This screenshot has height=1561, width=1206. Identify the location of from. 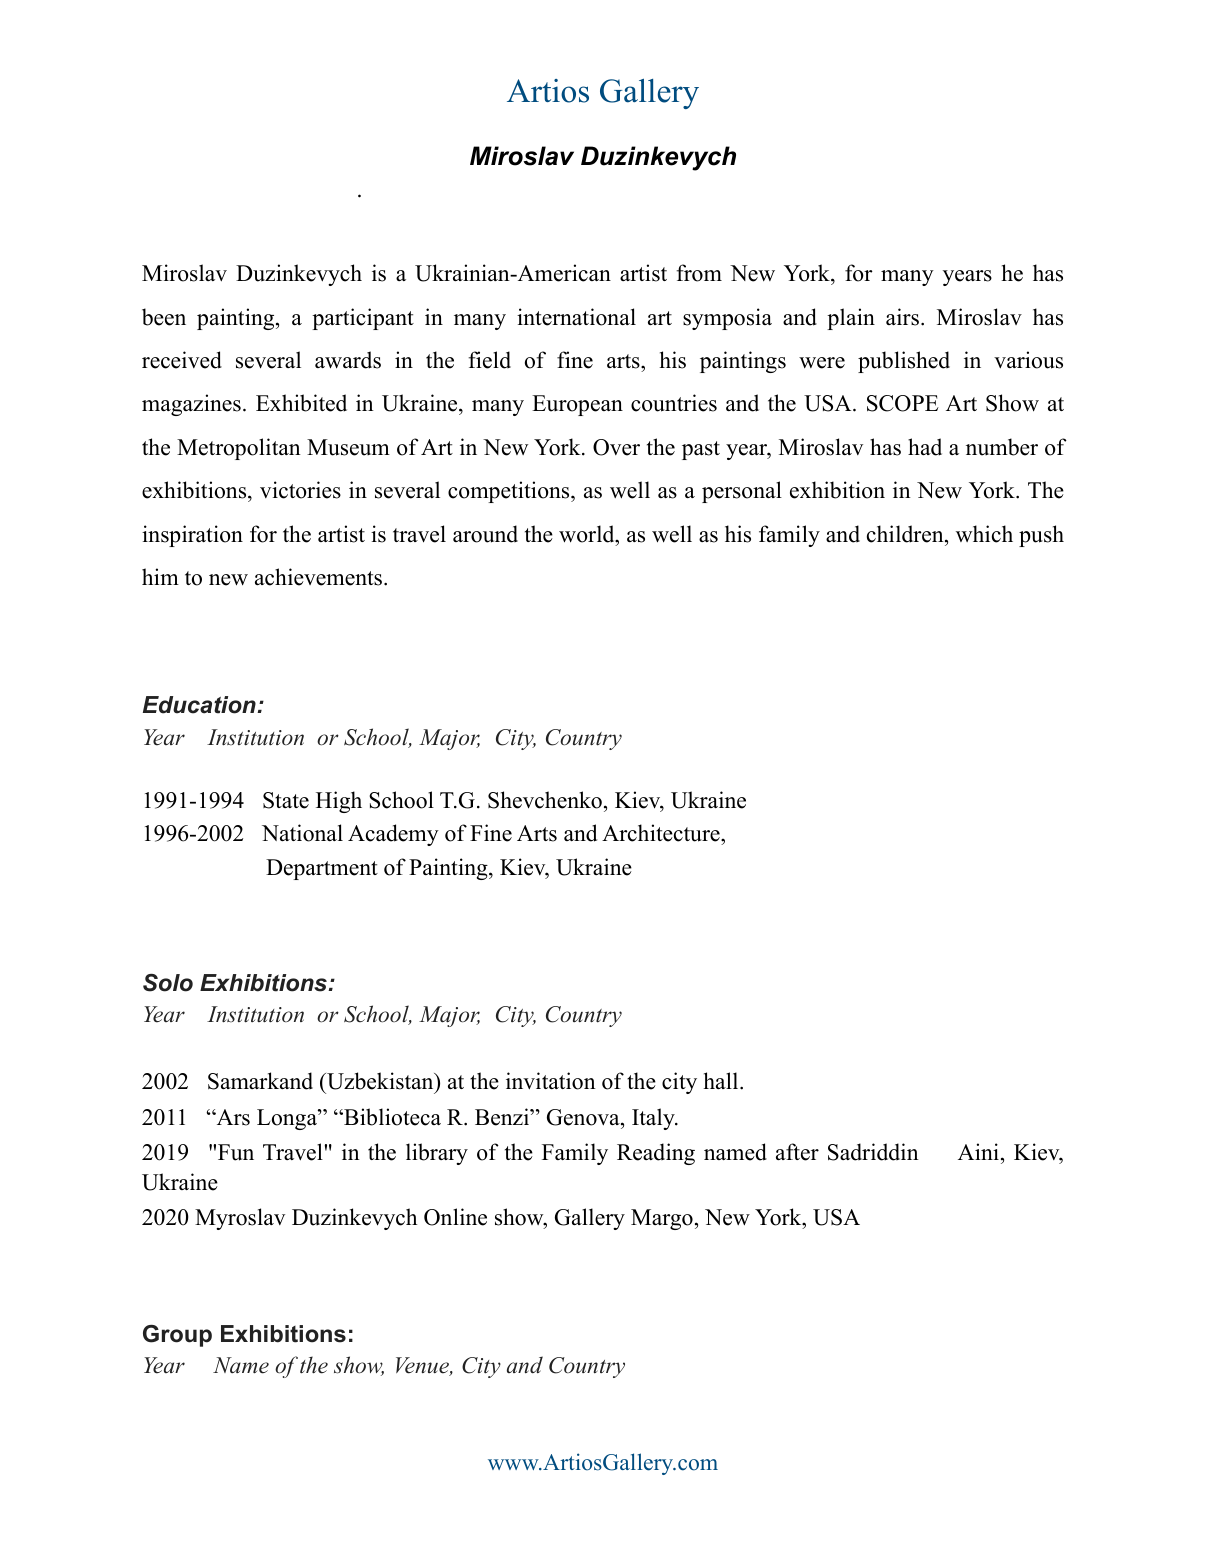
(699, 273).
